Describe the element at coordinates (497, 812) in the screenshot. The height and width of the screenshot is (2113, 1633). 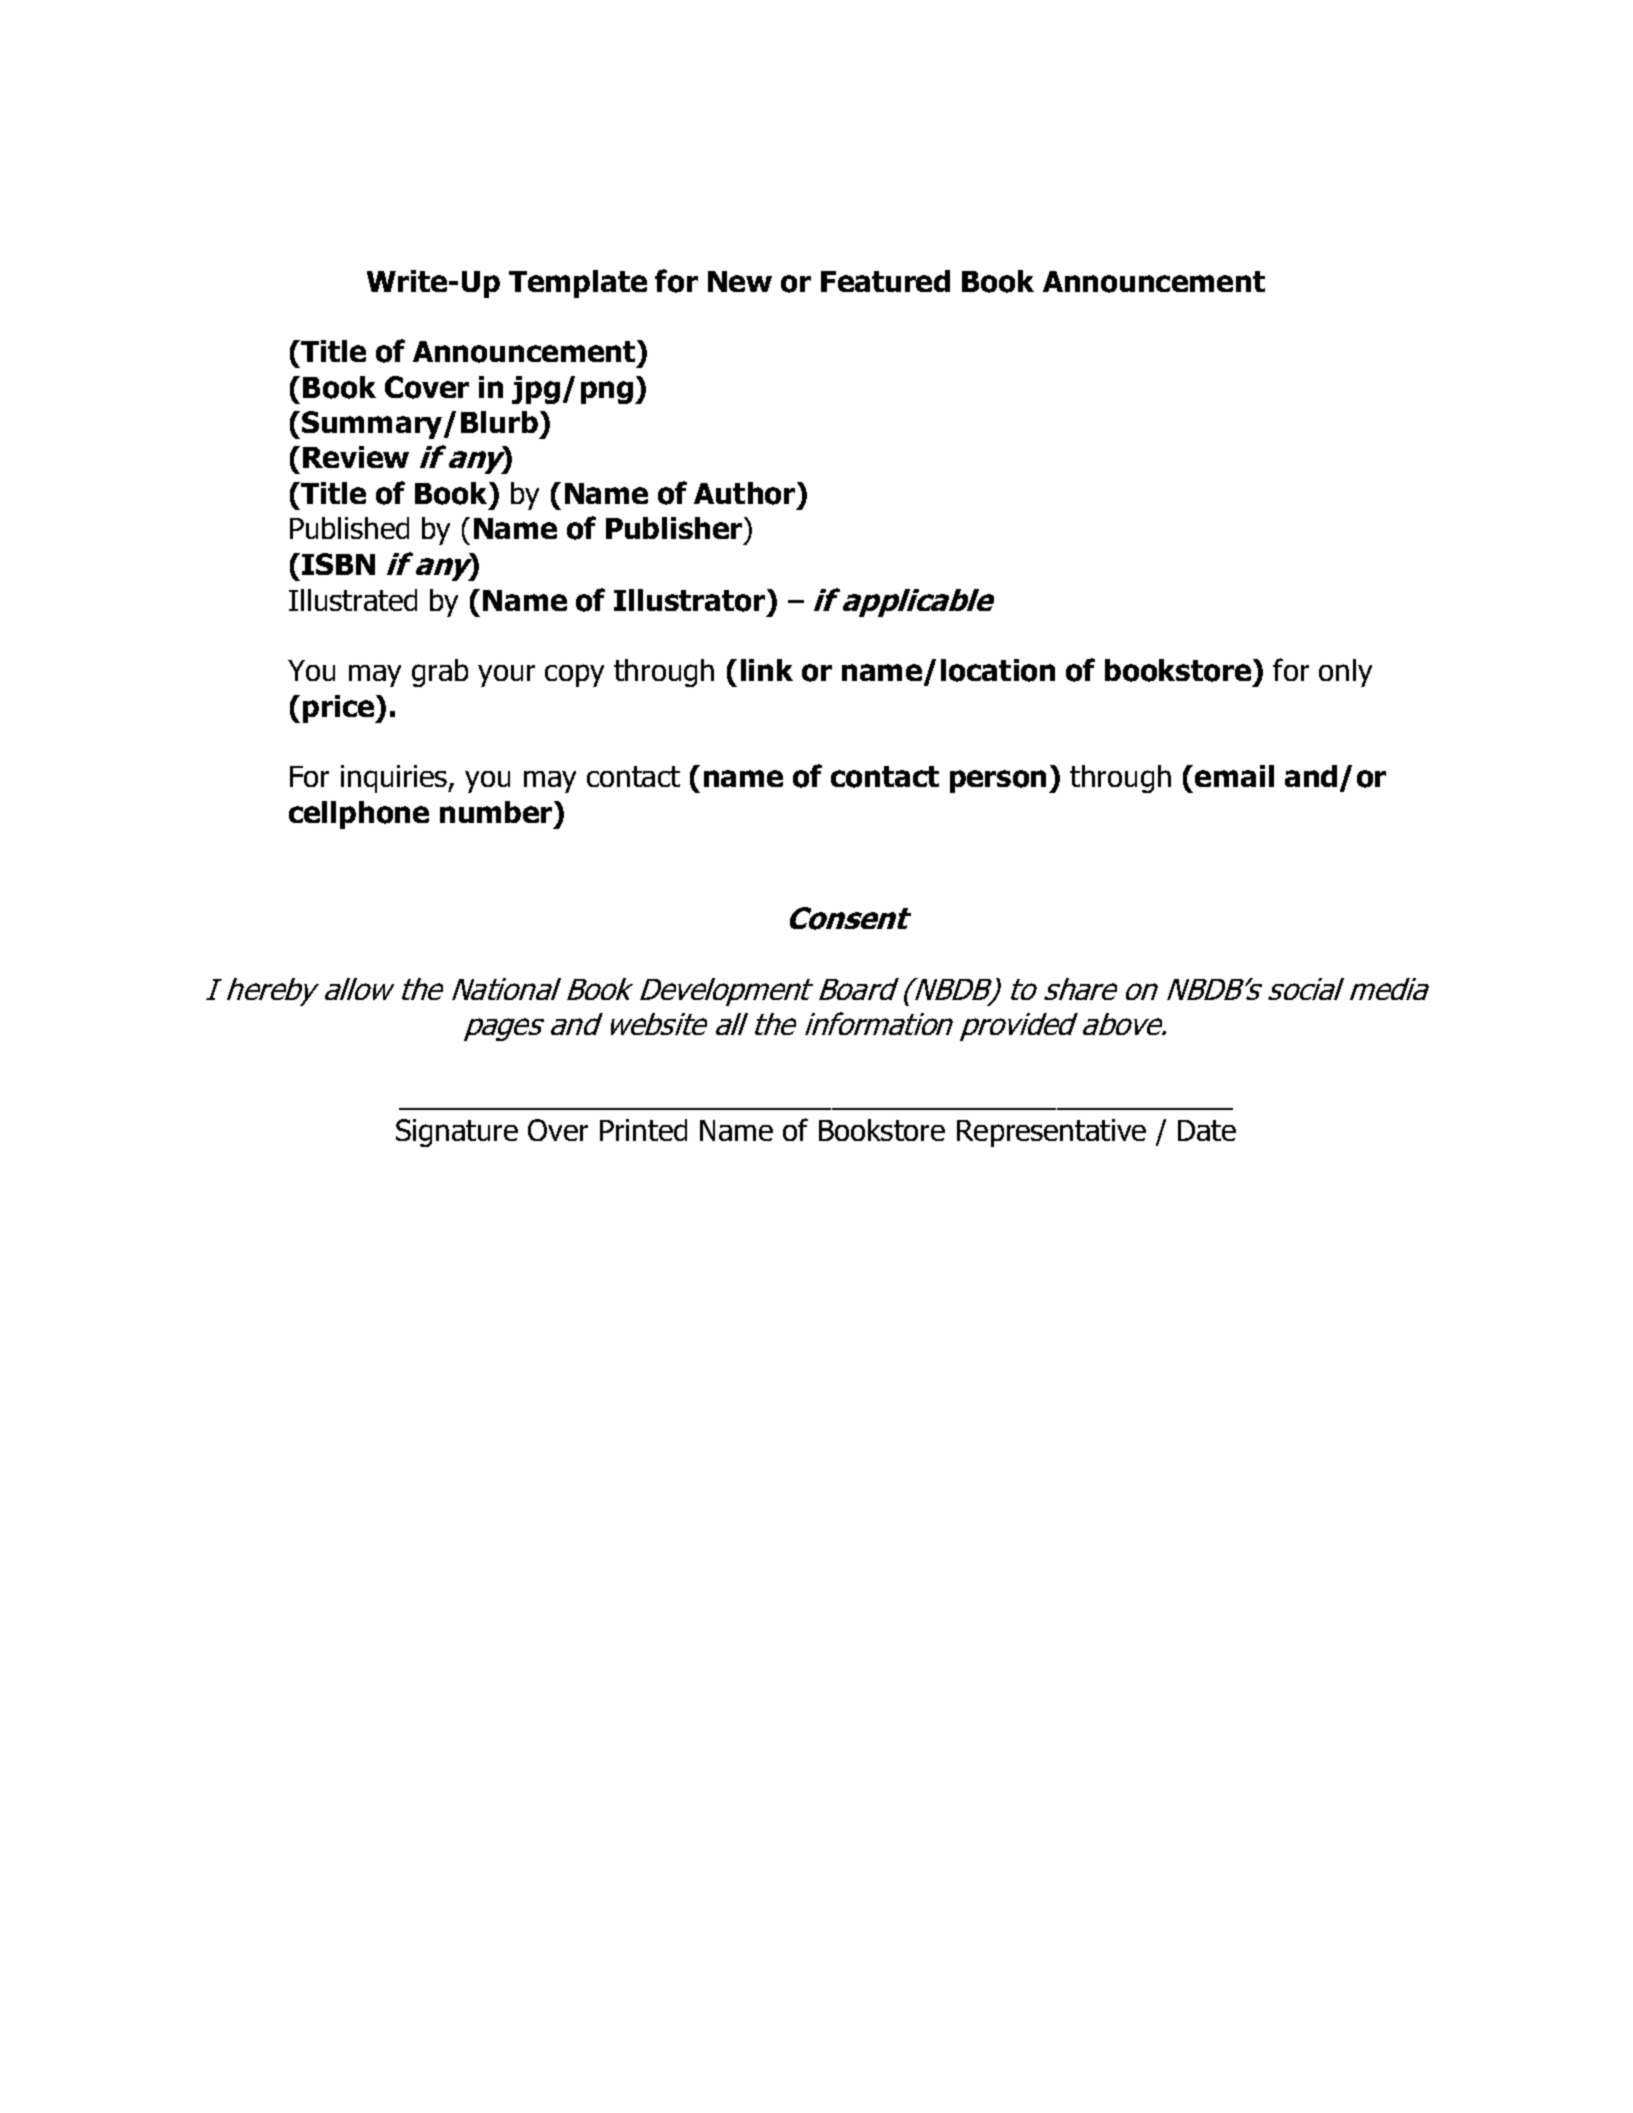
I see `number` at that location.
